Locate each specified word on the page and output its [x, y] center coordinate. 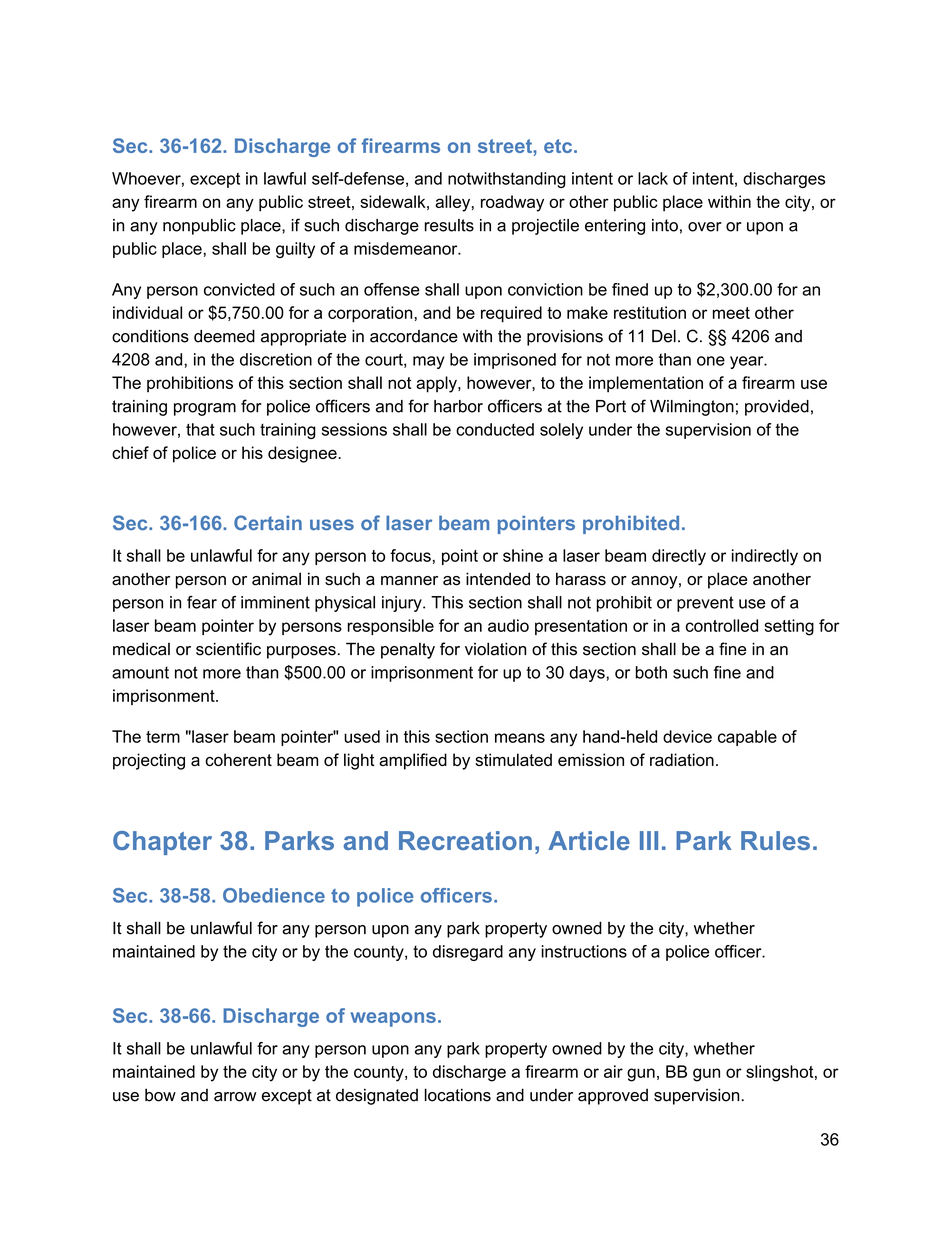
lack [653, 178]
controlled [722, 625]
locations [458, 1095]
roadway [512, 203]
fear [202, 602]
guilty [295, 250]
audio [508, 625]
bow [160, 1095]
